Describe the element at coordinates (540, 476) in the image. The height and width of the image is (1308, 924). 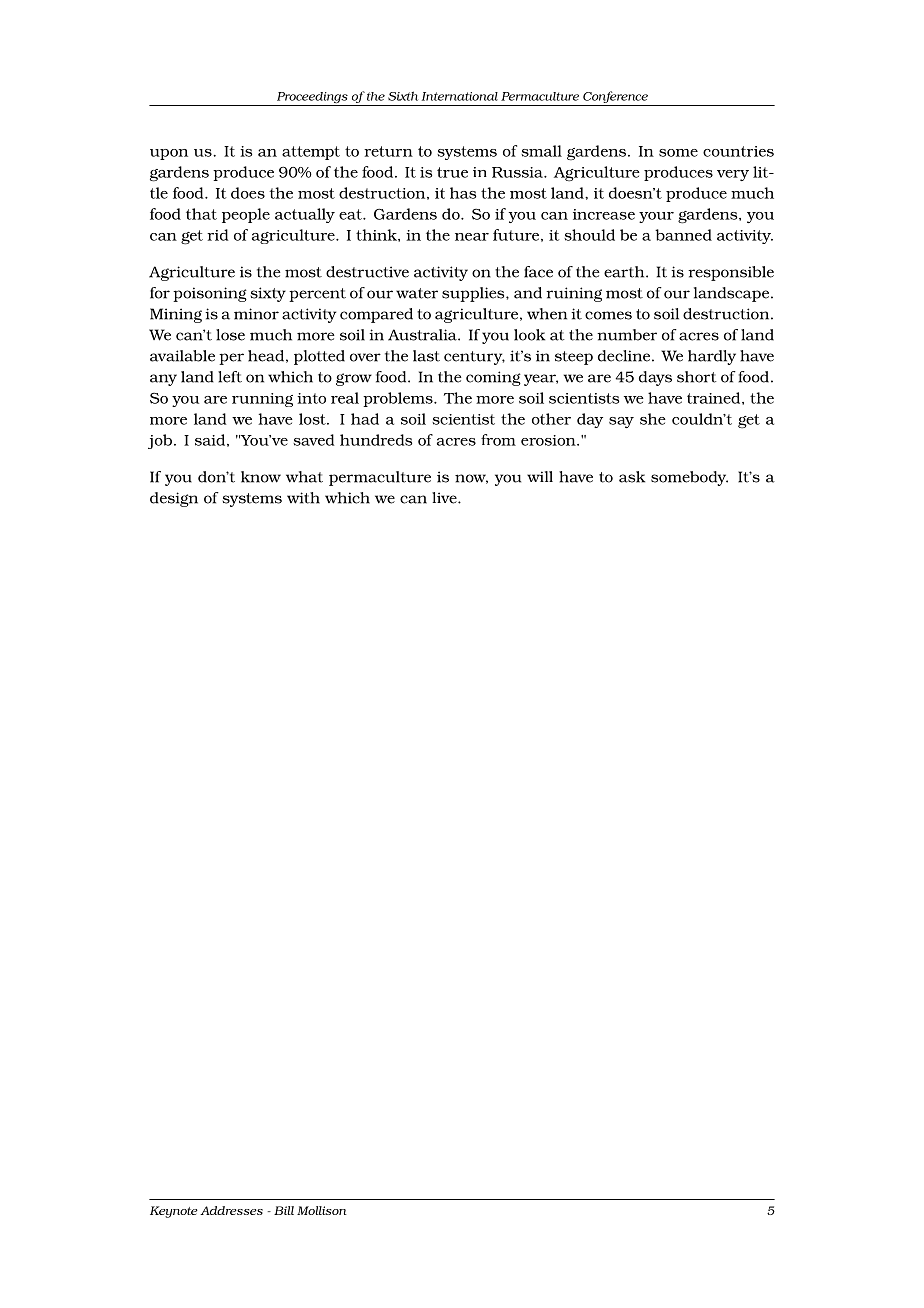
I see `will` at that location.
